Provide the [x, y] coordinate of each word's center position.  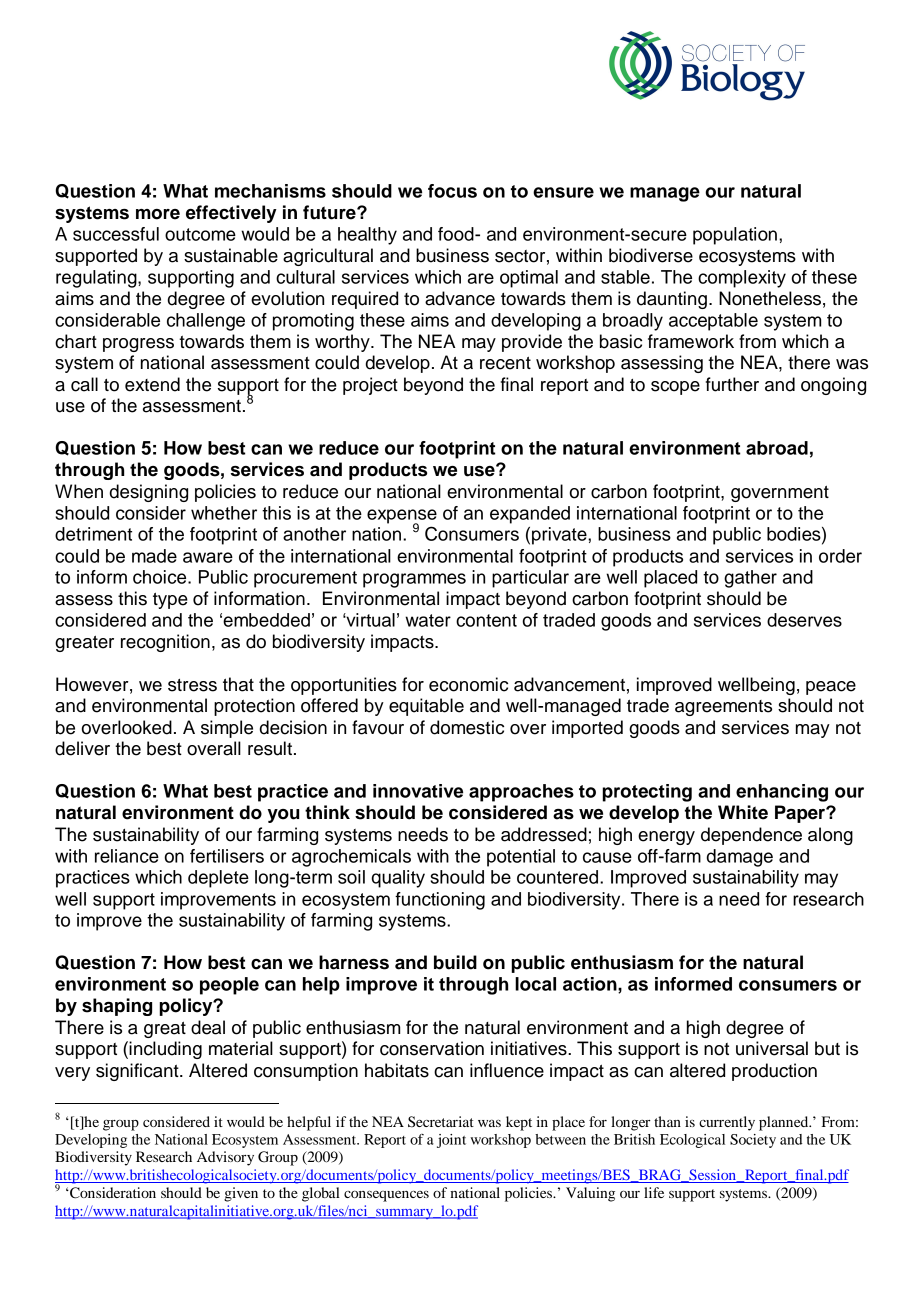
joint [451, 1141]
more [158, 214]
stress [192, 685]
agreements [723, 708]
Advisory [225, 1158]
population [735, 236]
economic [468, 684]
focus [452, 191]
